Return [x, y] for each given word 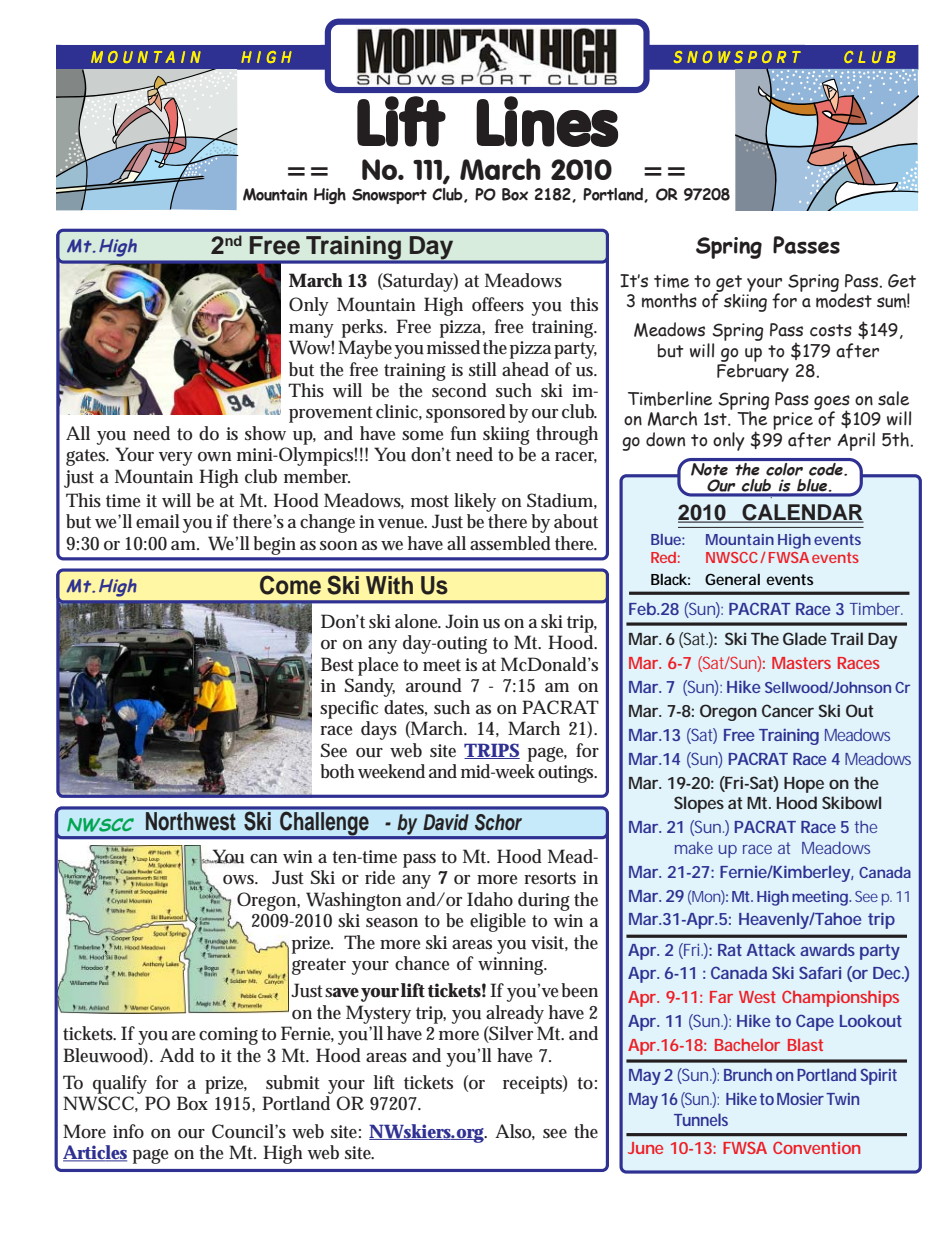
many [311, 331]
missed [453, 347]
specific [349, 709]
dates [405, 708]
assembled [510, 543]
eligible [498, 922]
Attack [771, 949]
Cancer [788, 710]
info [128, 1131]
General [732, 579]
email [158, 521]
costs [831, 330]
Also [515, 1132]
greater [319, 966]
